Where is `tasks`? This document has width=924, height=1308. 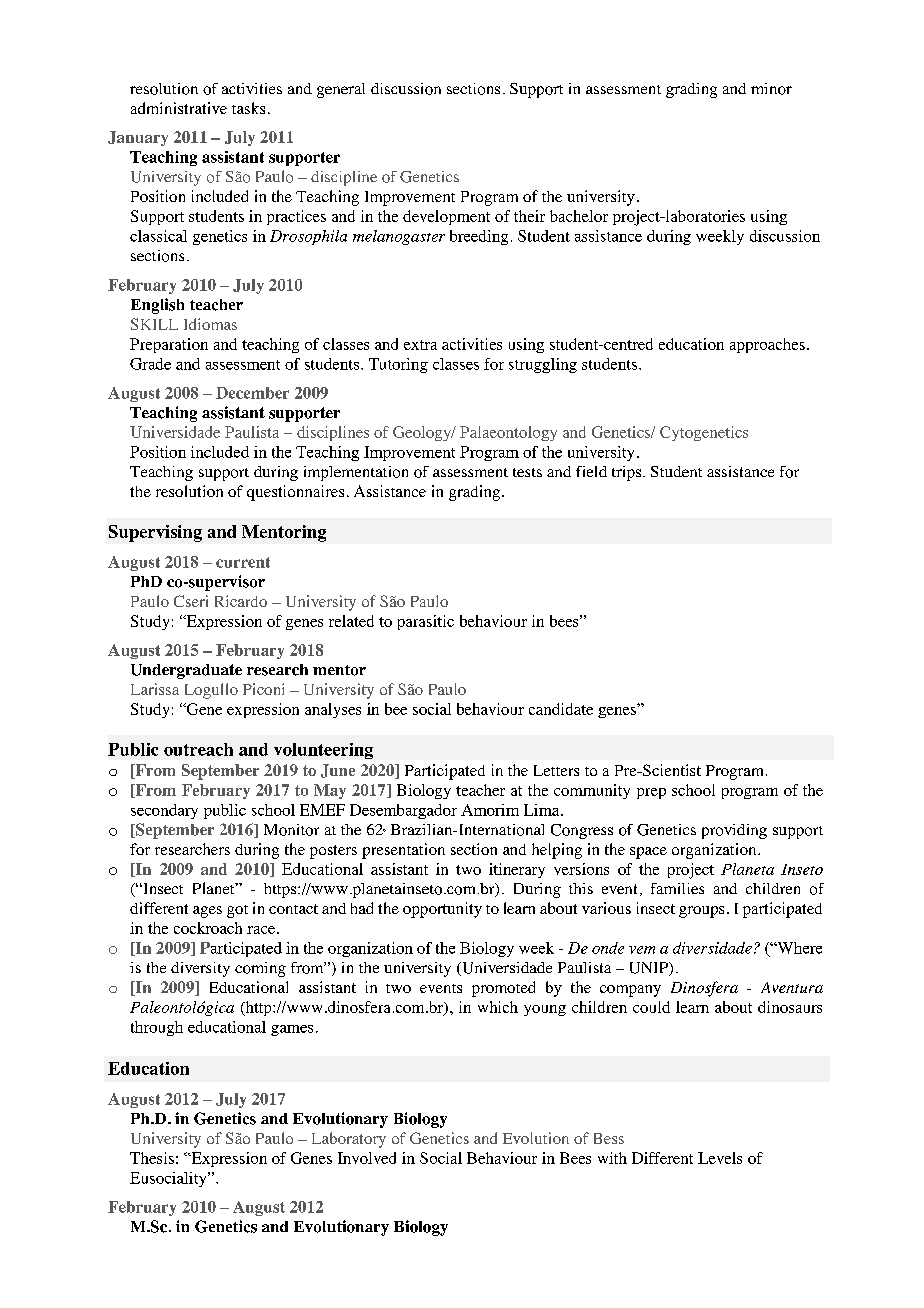
tasks is located at coordinates (248, 108).
